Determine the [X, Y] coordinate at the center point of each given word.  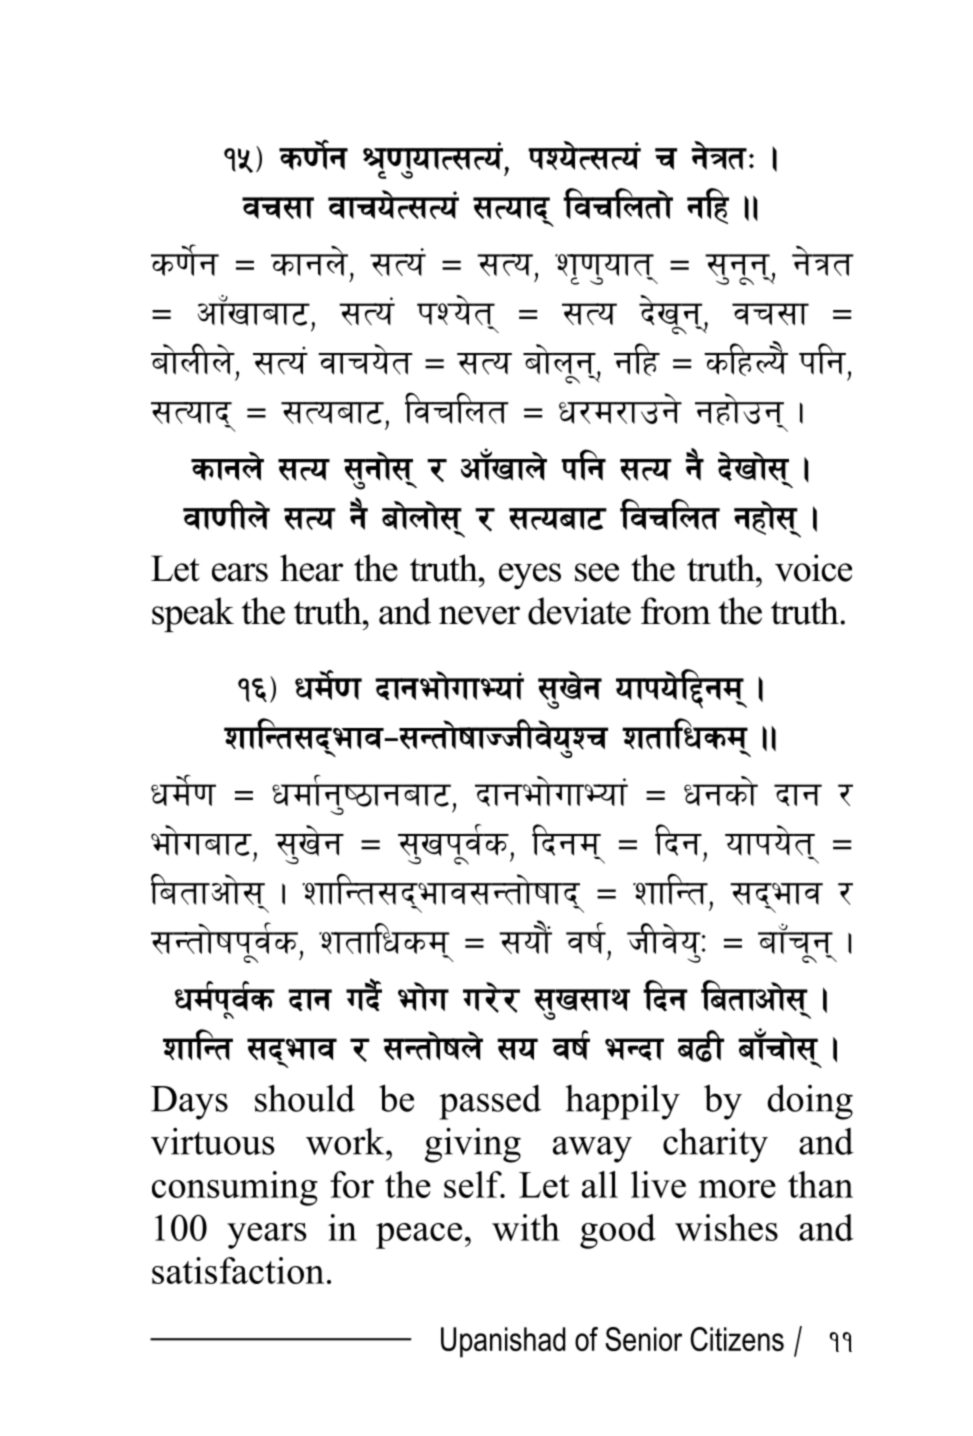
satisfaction [238, 1270]
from [676, 611]
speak [193, 614]
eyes [530, 576]
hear [311, 568]
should [305, 1098]
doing [810, 1102]
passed [490, 1102]
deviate [579, 611]
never [479, 615]
